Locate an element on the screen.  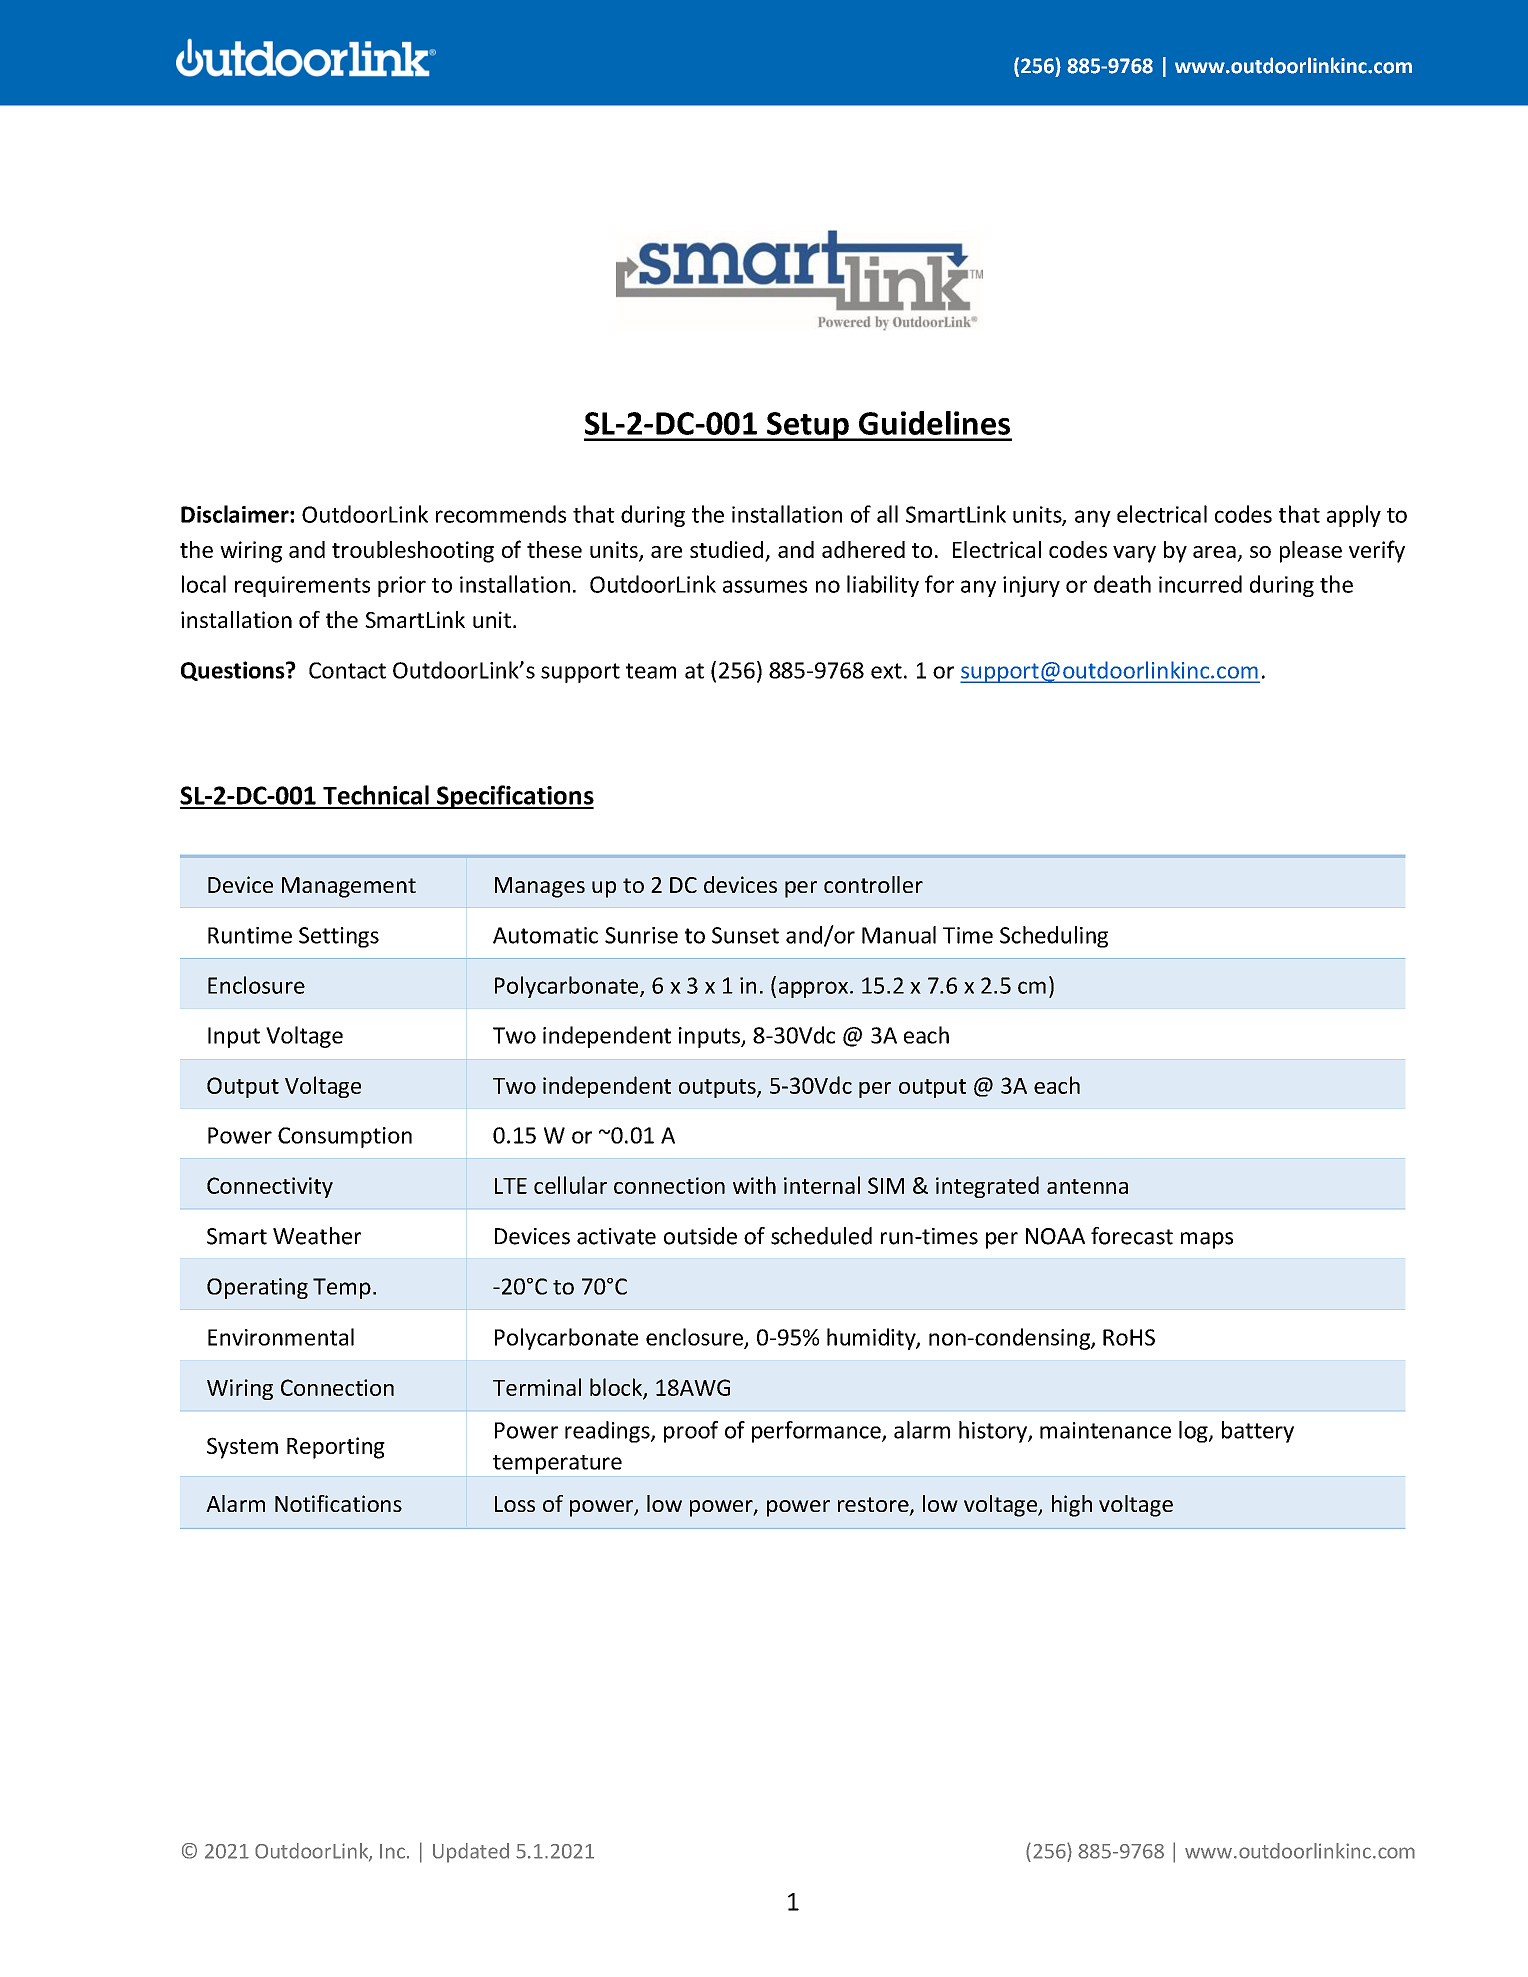
Scheduling is located at coordinates (1054, 937).
